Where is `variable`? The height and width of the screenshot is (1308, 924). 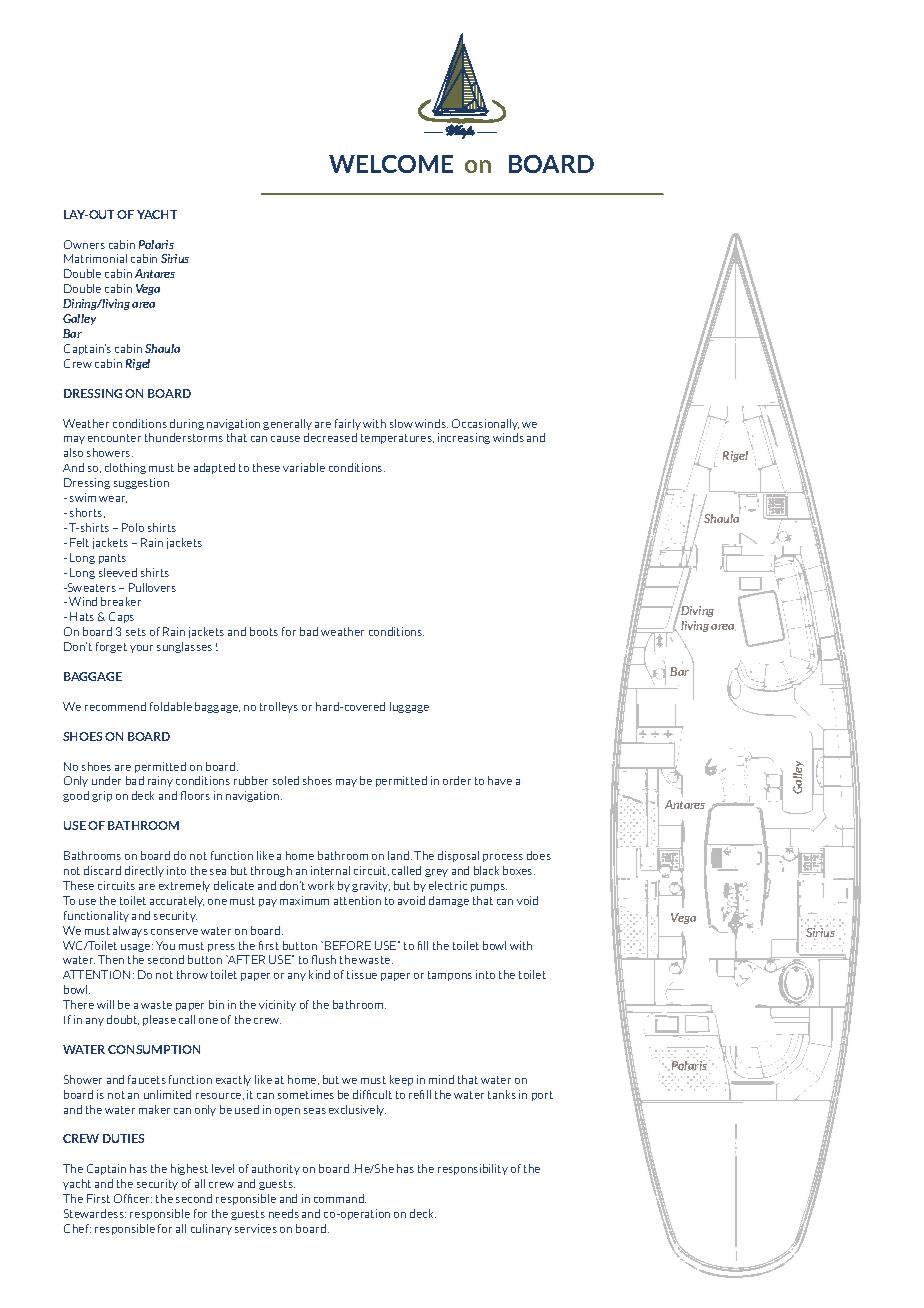
variable is located at coordinates (304, 467).
